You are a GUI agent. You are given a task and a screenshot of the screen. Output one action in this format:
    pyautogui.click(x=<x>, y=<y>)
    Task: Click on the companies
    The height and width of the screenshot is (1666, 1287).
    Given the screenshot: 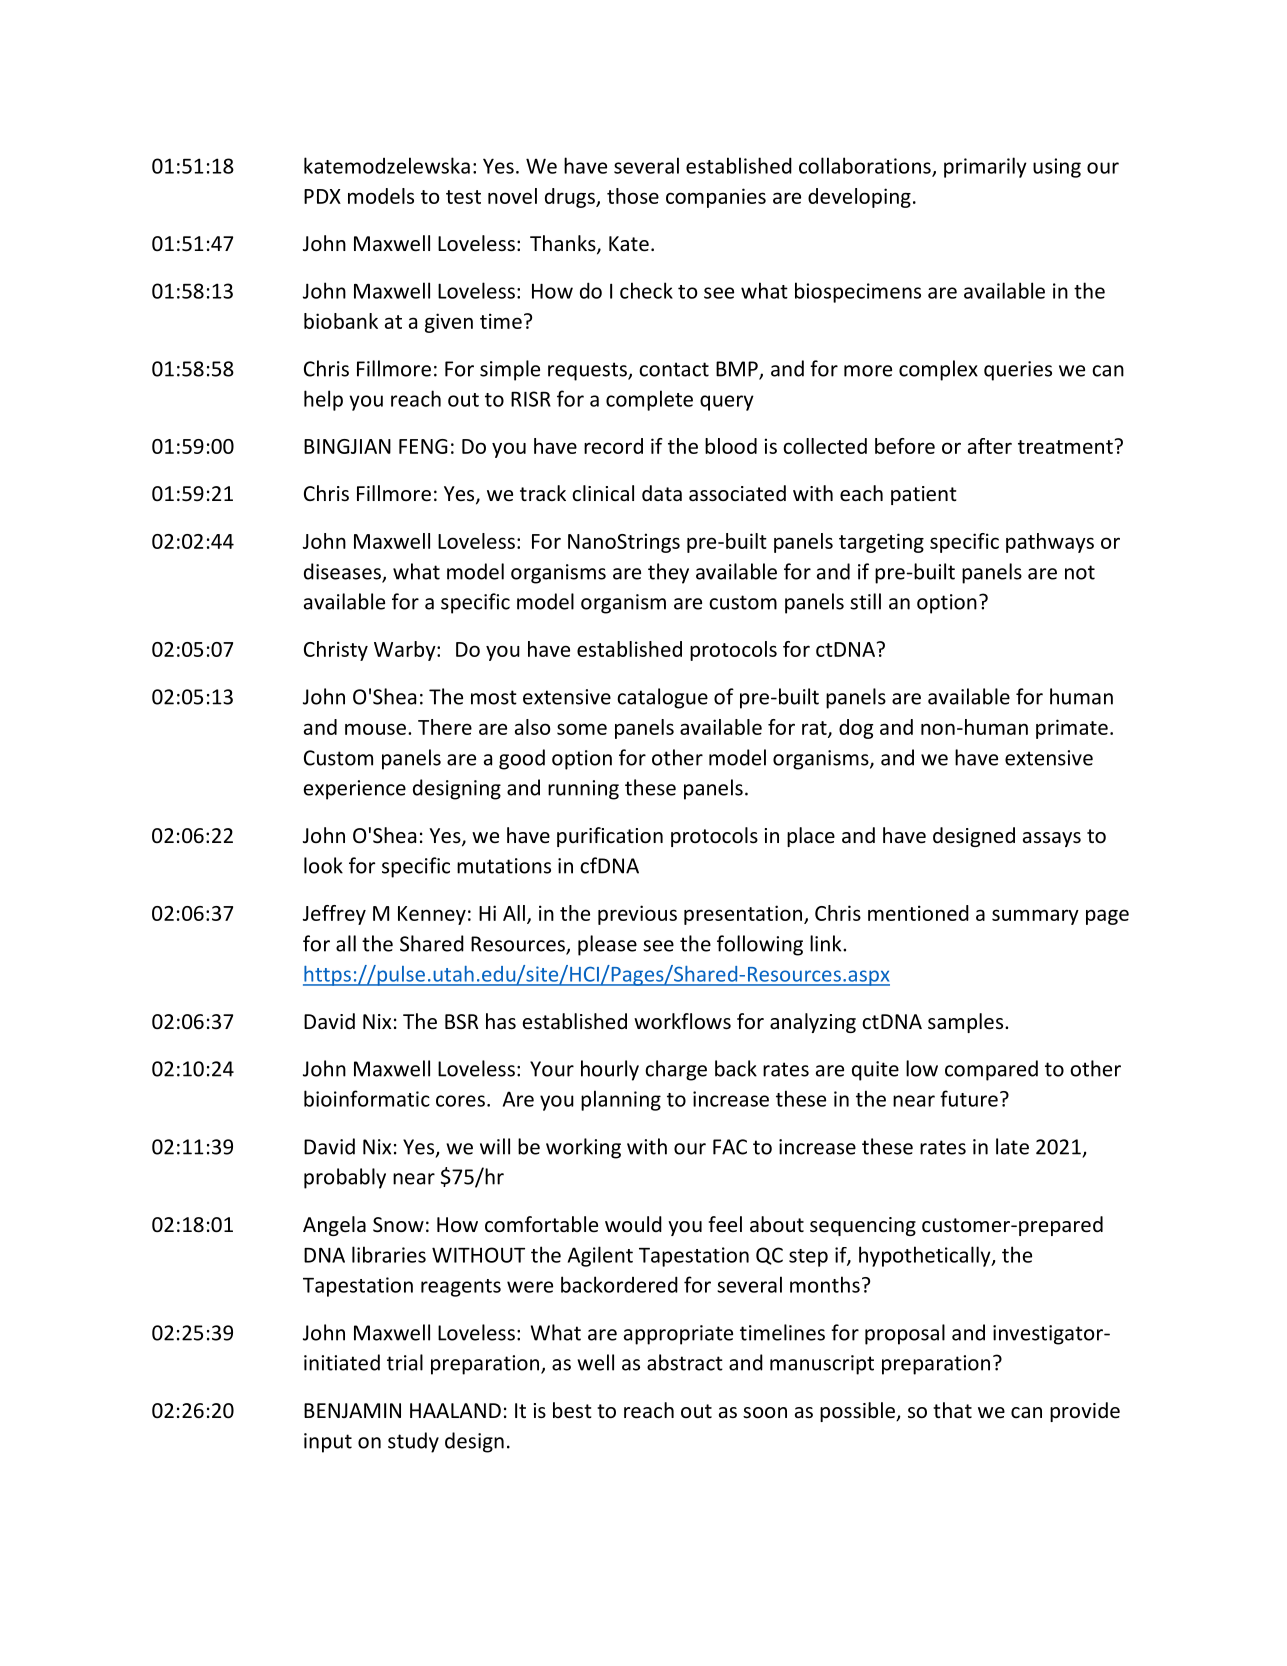 What is the action you would take?
    pyautogui.click(x=716, y=198)
